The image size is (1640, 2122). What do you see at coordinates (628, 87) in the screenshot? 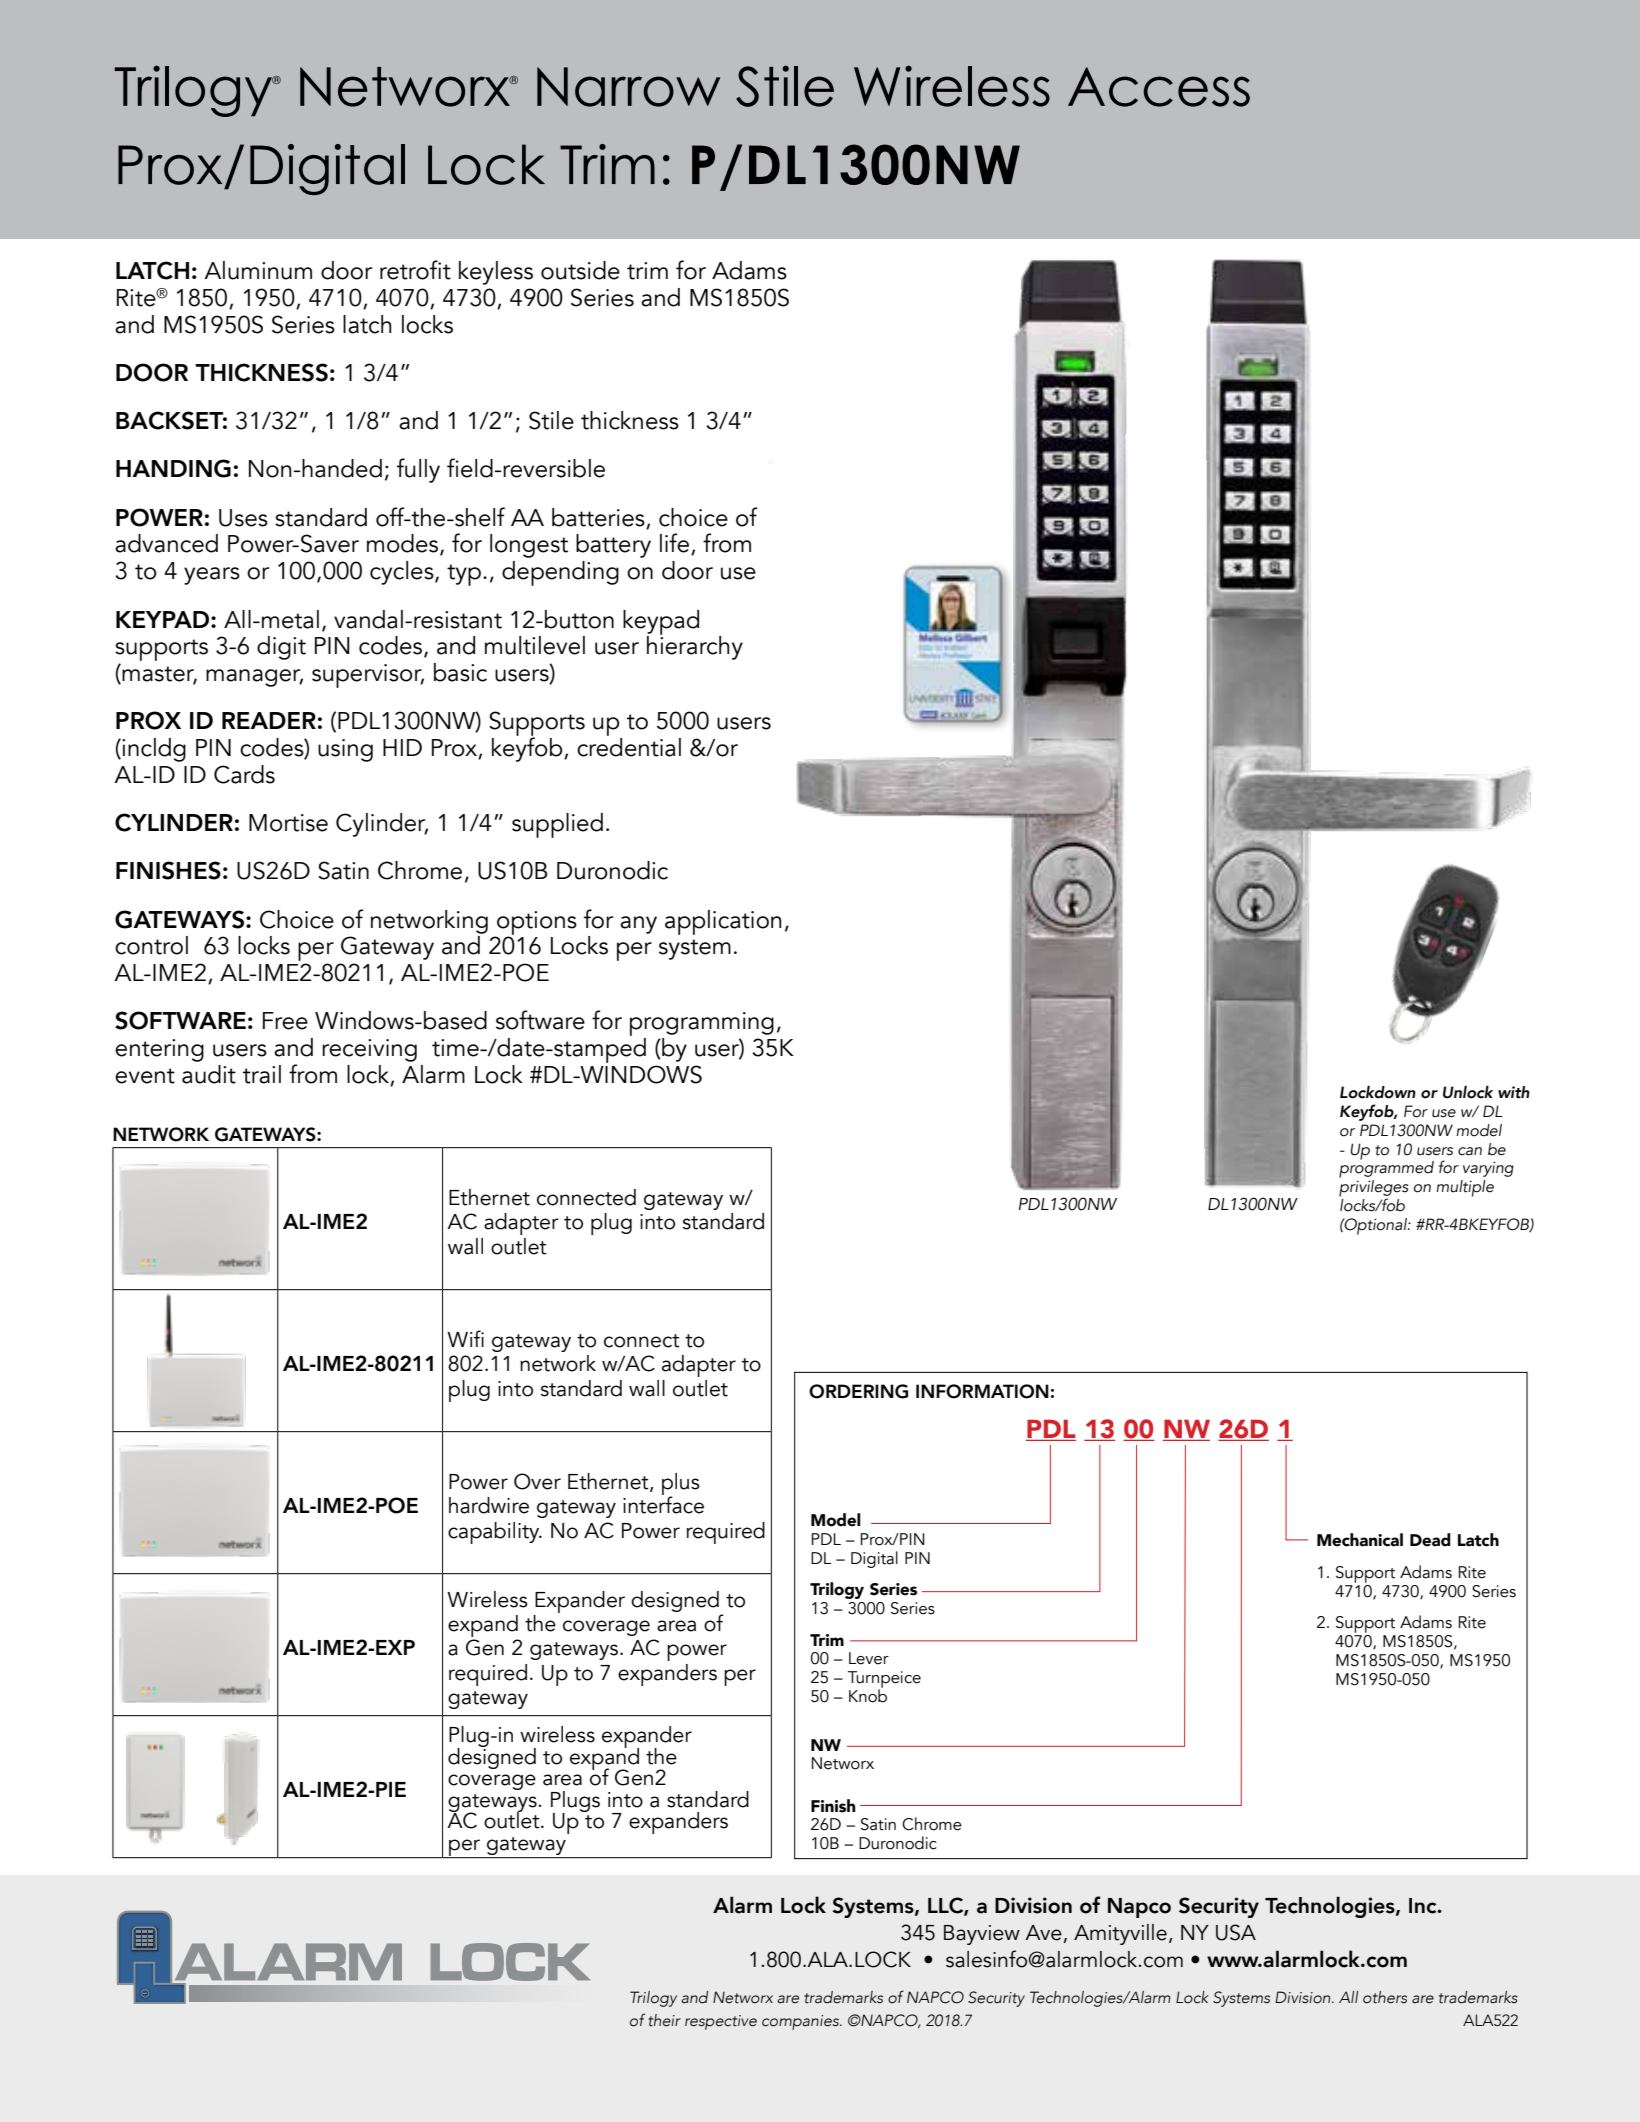
I see `Narrow` at bounding box center [628, 87].
